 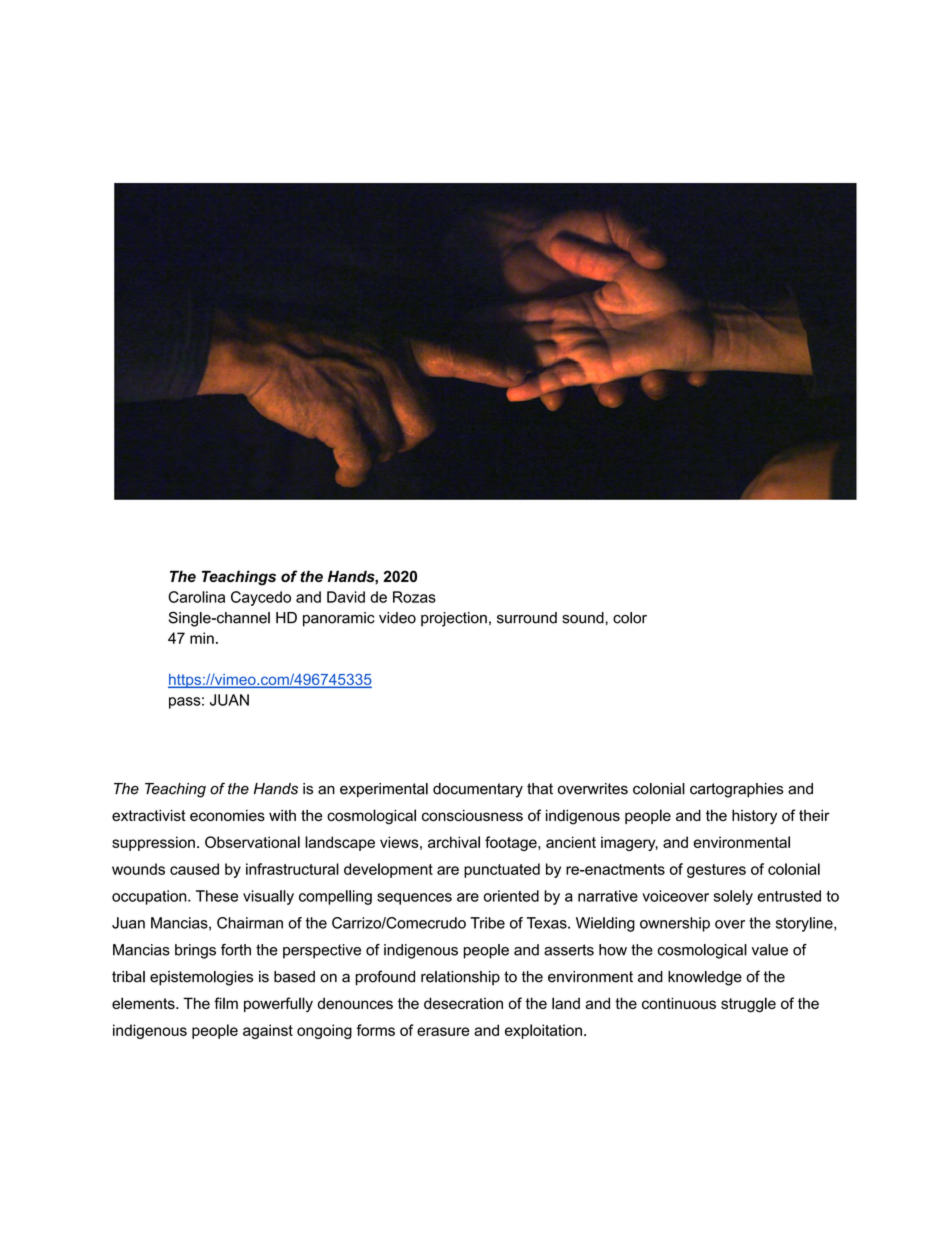 What do you see at coordinates (202, 638) in the document?
I see `min` at bounding box center [202, 638].
